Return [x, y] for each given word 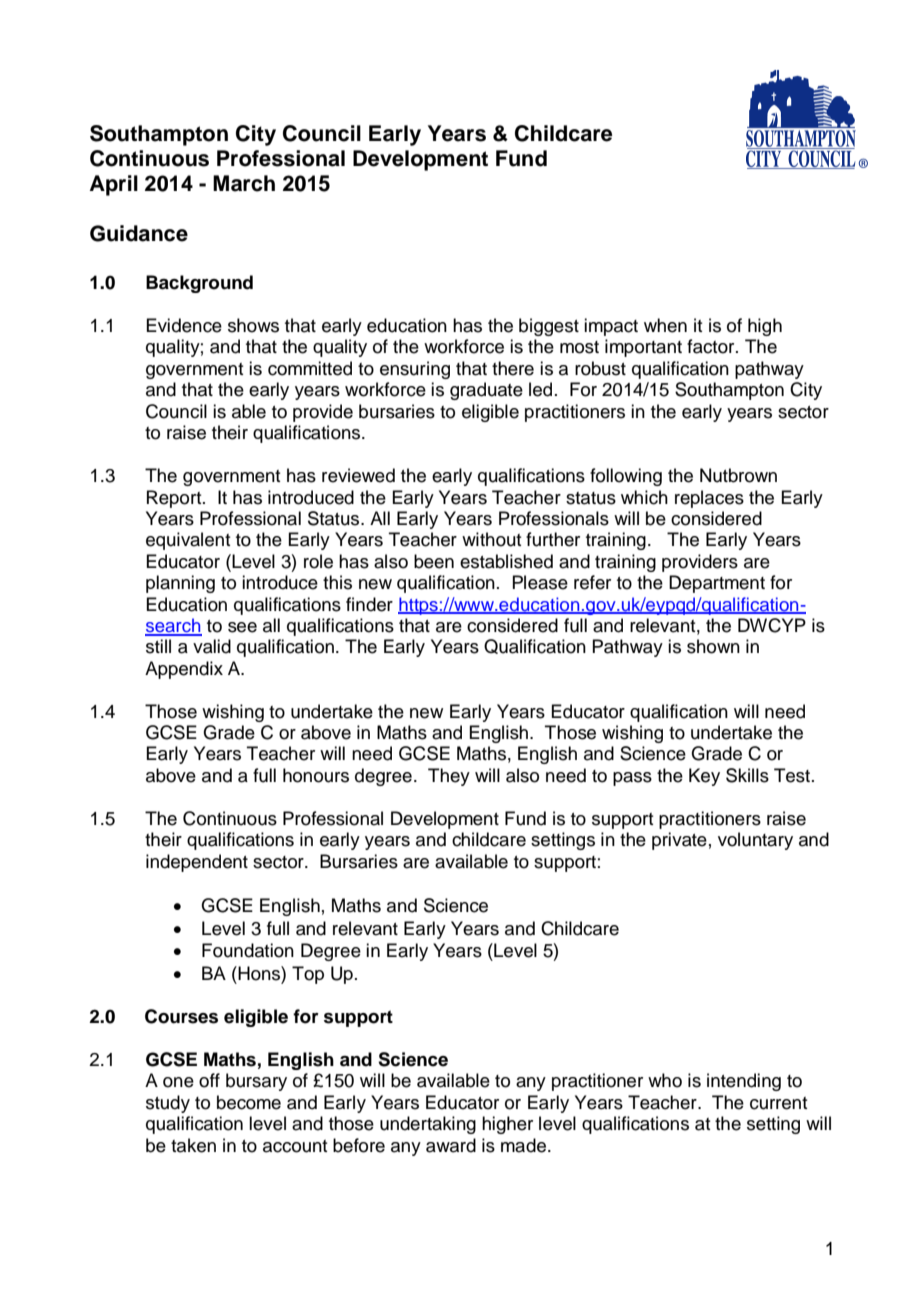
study [168, 1104]
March [244, 183]
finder [369, 604]
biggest [549, 327]
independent [197, 863]
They [449, 777]
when [665, 325]
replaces [709, 499]
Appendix [184, 670]
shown [713, 646]
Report [175, 499]
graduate [486, 391]
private [679, 841]
